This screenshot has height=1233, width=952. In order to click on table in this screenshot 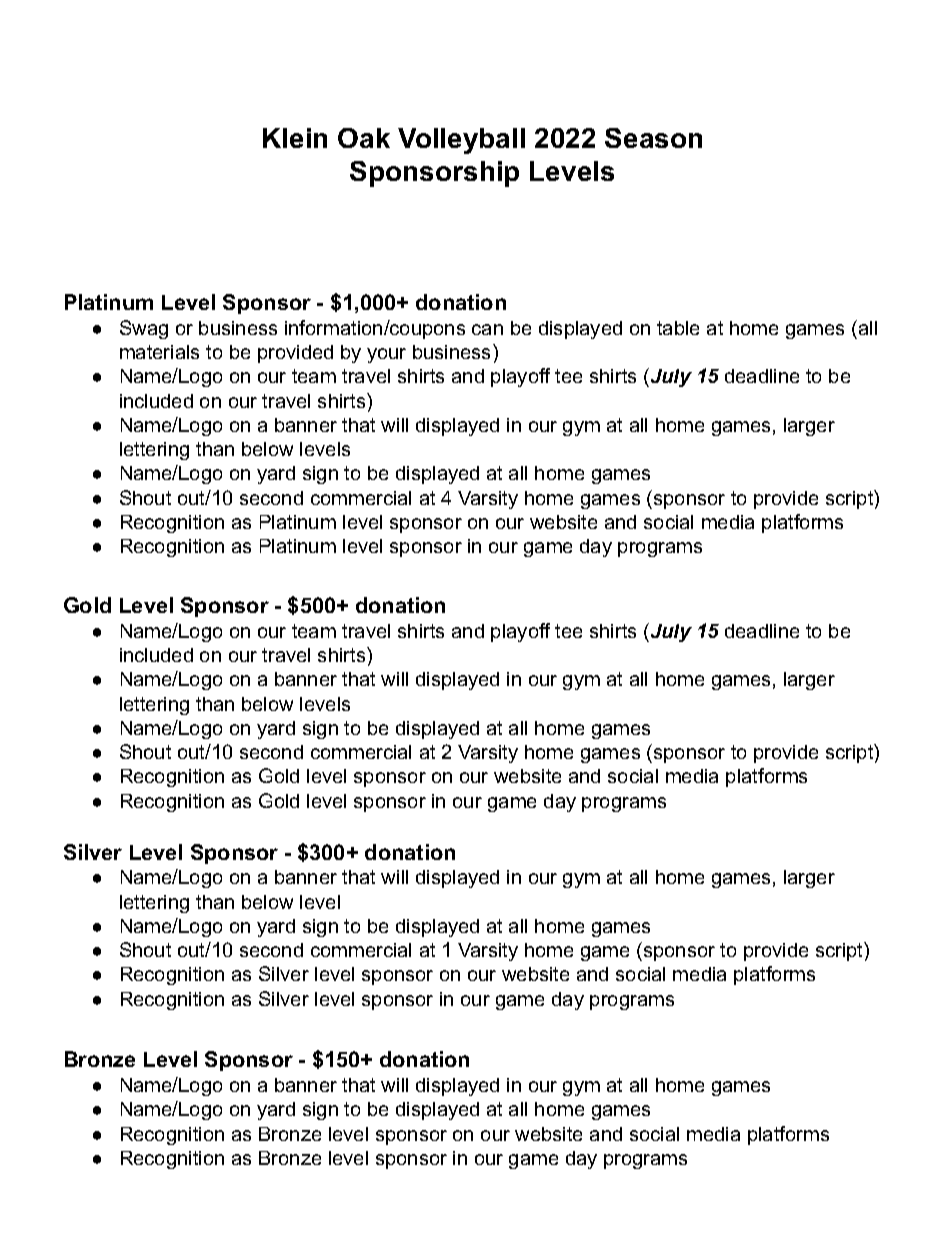, I will do `click(678, 328)`.
